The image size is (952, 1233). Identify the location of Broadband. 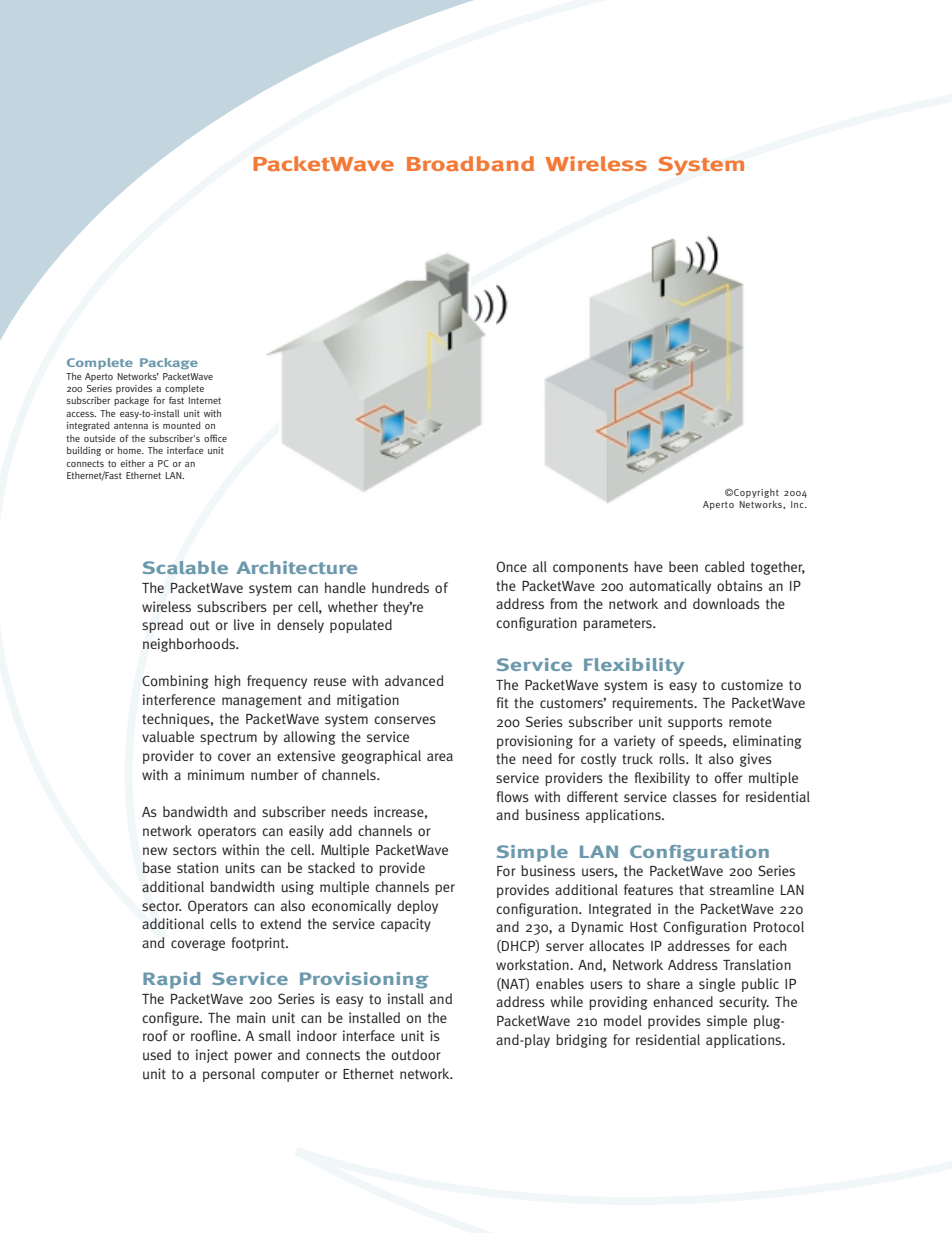
(470, 163).
